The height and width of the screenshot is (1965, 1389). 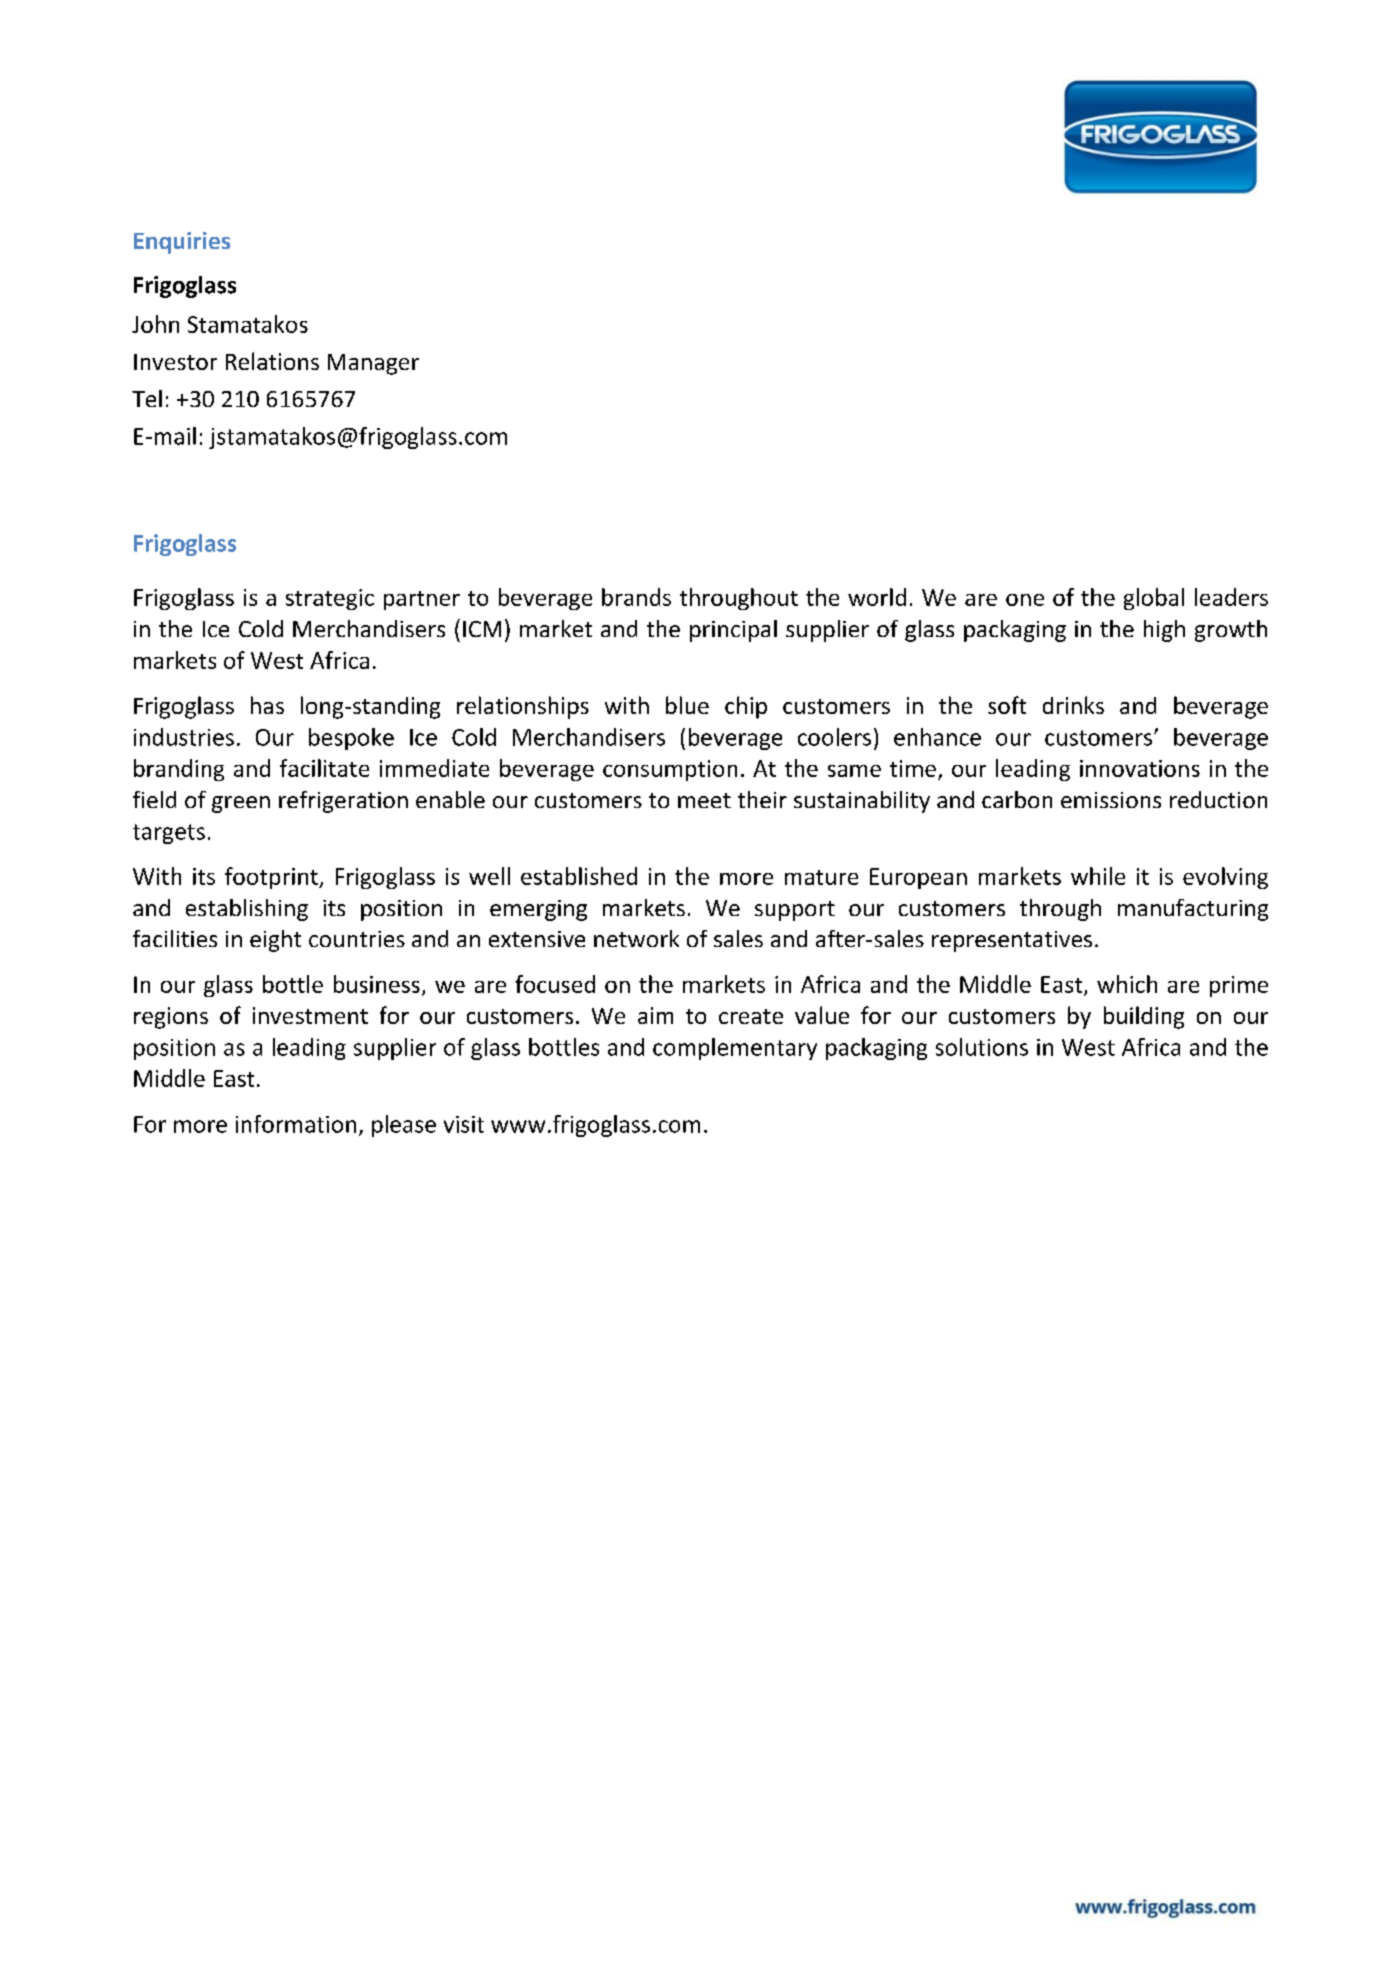 What do you see at coordinates (373, 364) in the screenshot?
I see `Manager` at bounding box center [373, 364].
